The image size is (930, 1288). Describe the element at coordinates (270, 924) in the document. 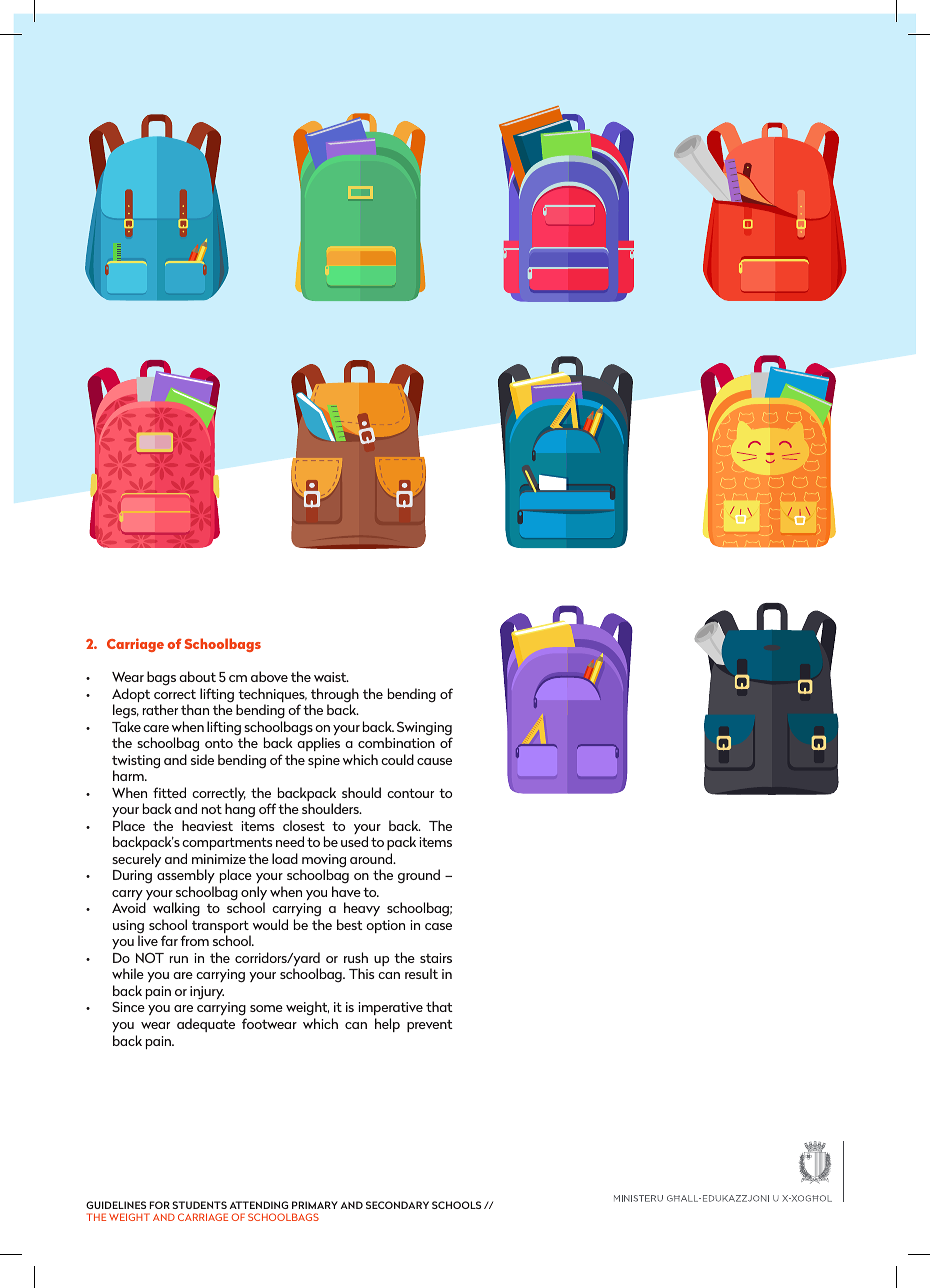

I see `would` at that location.
